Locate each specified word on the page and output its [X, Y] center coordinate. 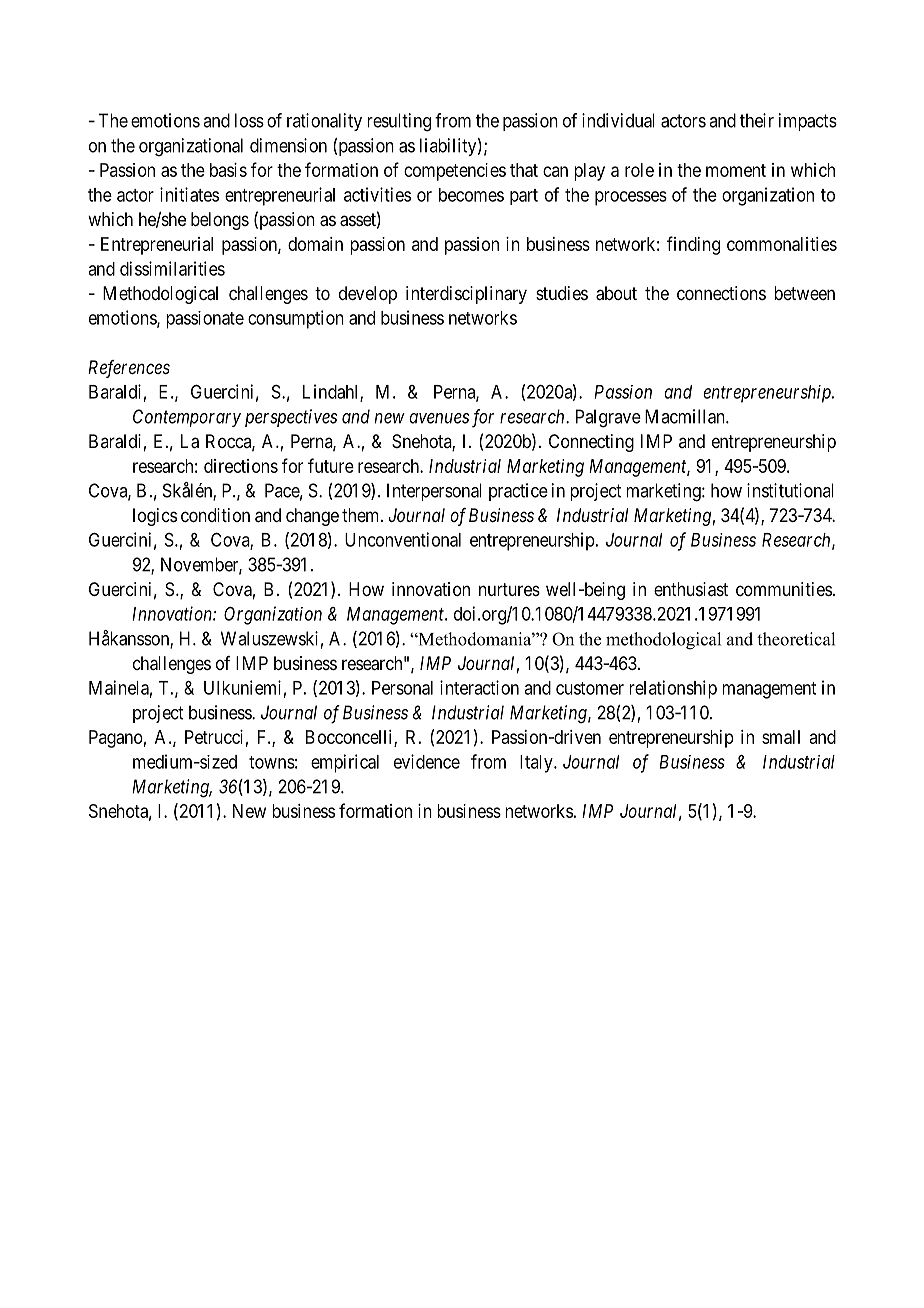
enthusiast [691, 589]
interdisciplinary [466, 295]
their [757, 120]
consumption [296, 319]
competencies [455, 172]
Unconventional [403, 539]
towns [272, 762]
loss [249, 120]
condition [215, 515]
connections [721, 293]
